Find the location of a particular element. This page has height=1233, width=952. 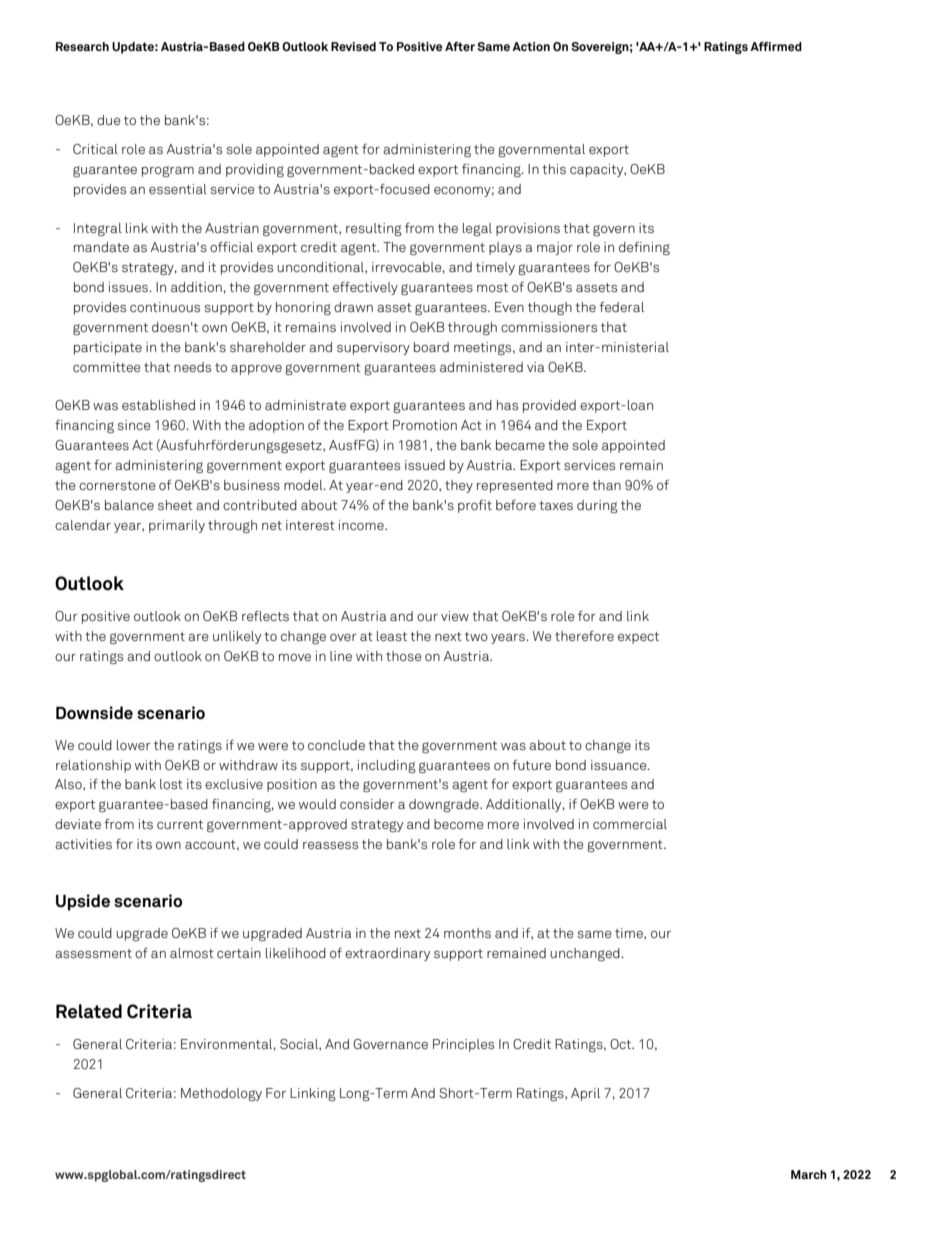

due is located at coordinates (109, 120).
